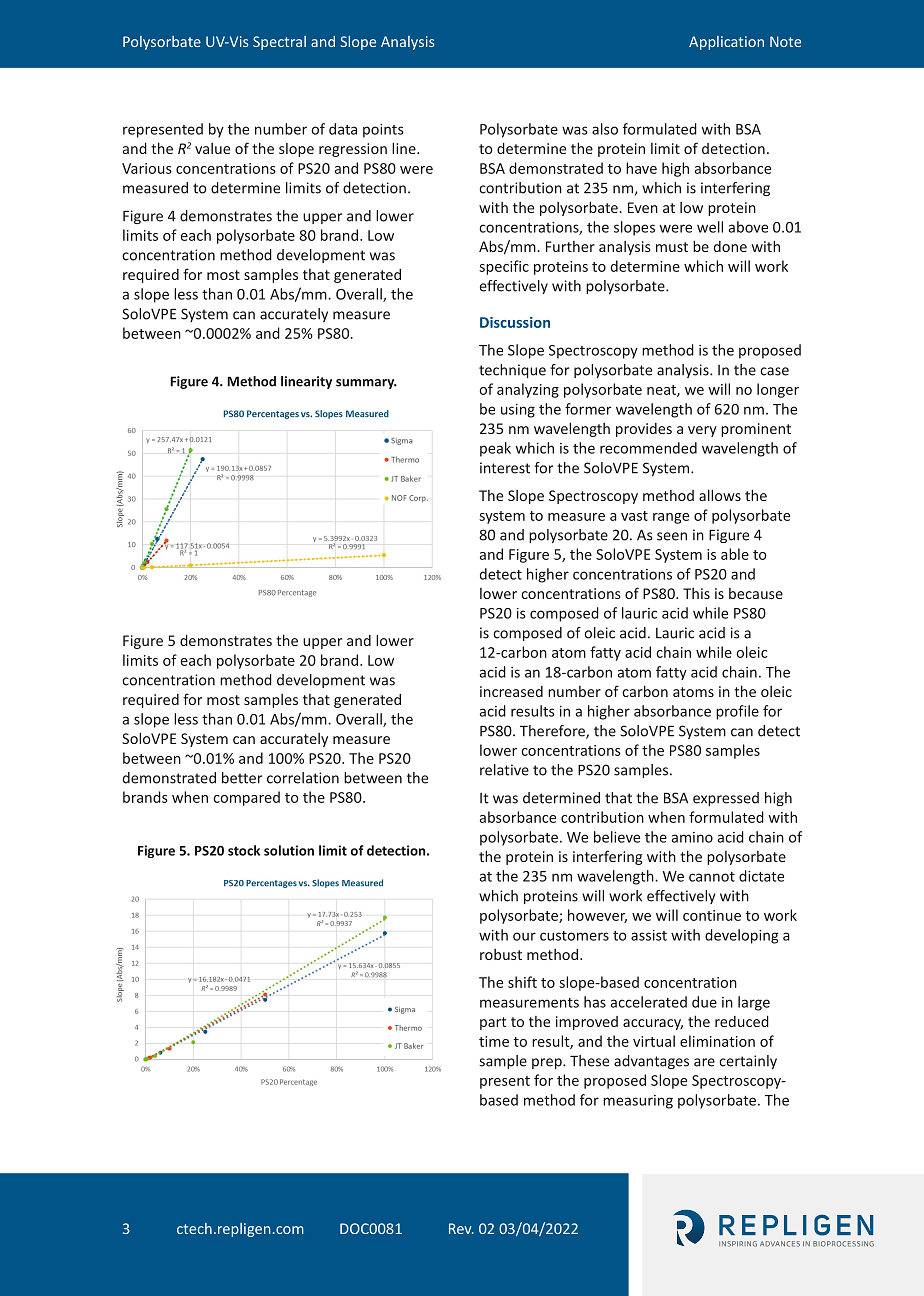  I want to click on points, so click(383, 131).
